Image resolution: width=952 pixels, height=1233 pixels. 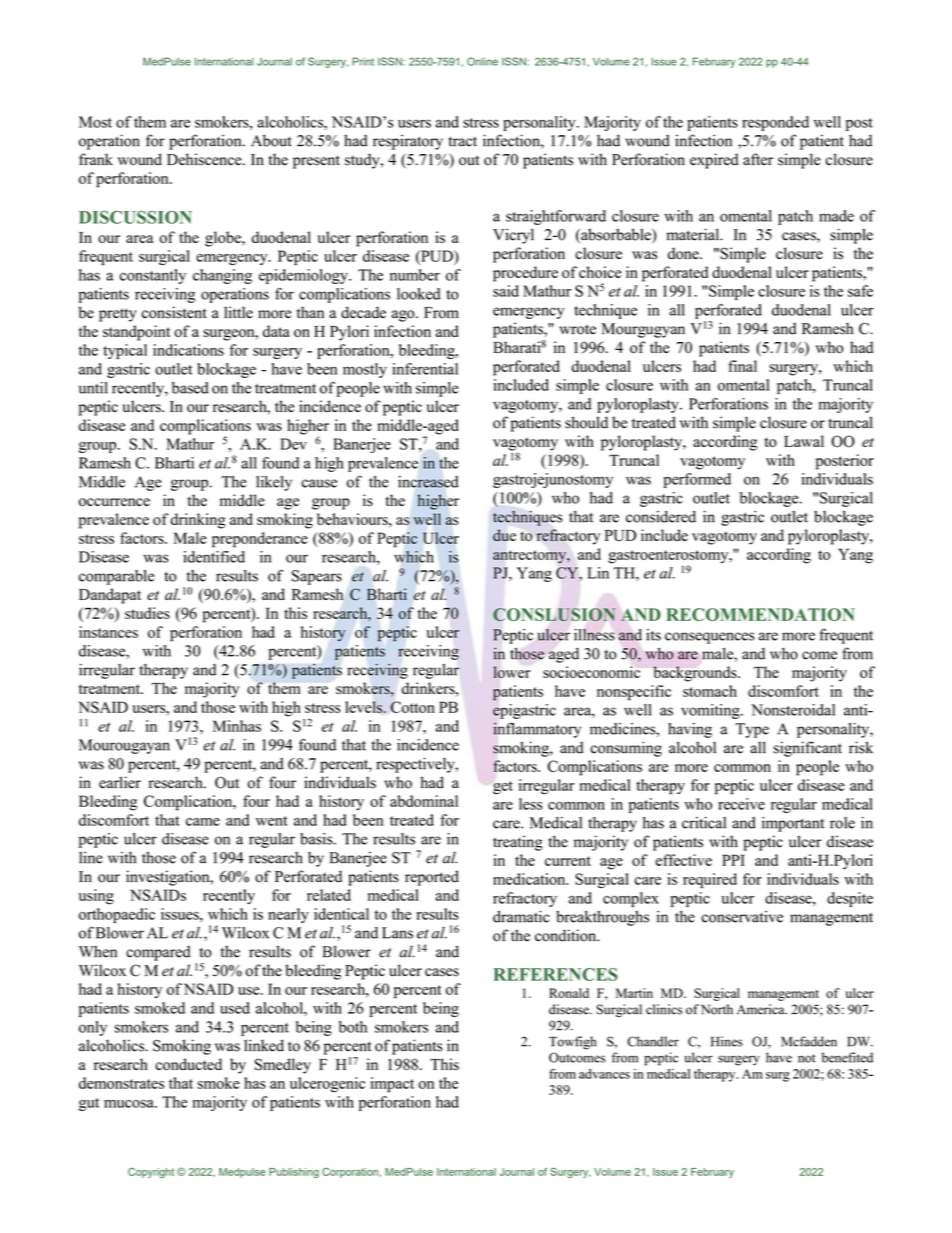 What do you see at coordinates (425, 369) in the screenshot?
I see `inferential` at bounding box center [425, 369].
